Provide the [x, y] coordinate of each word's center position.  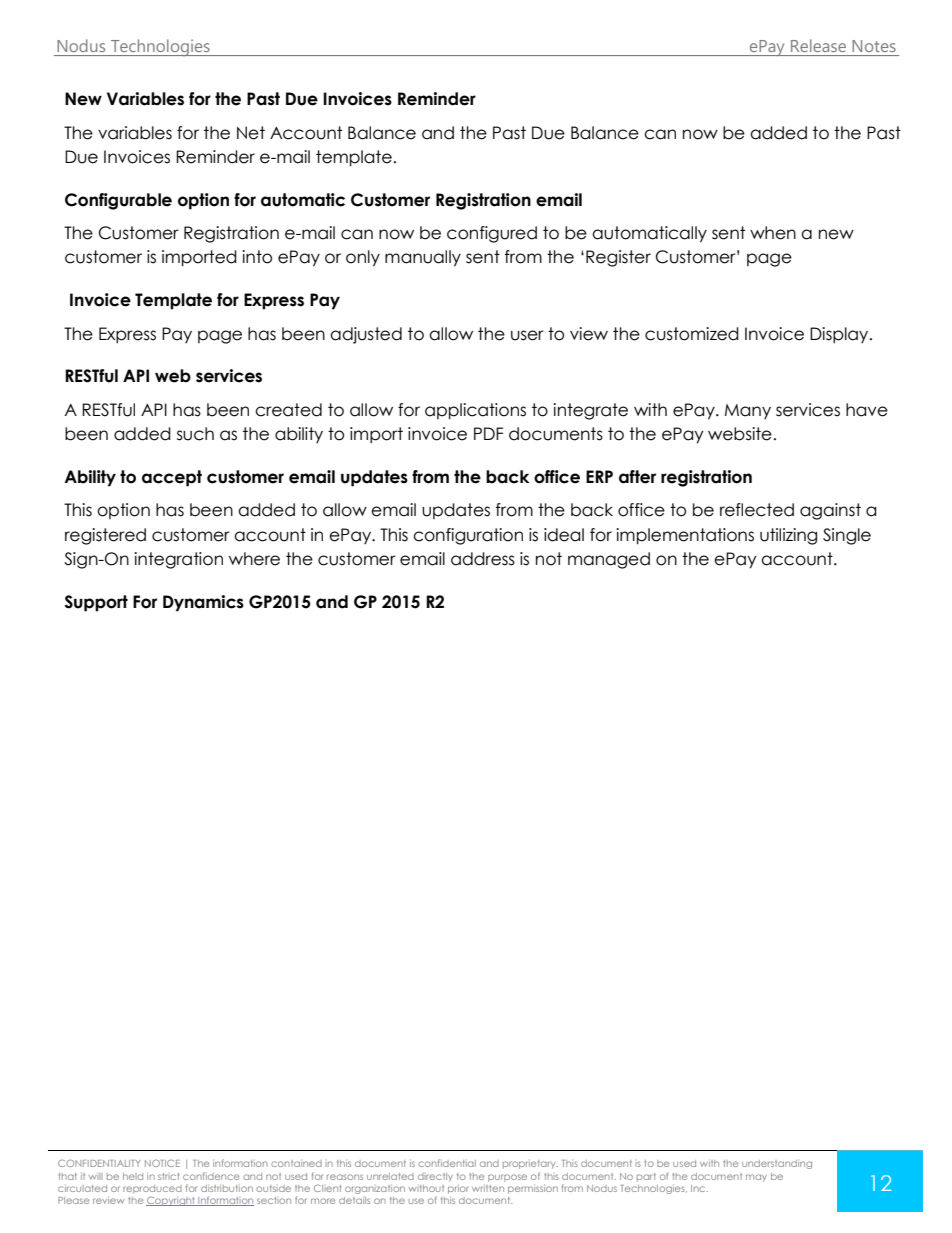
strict [168, 1176]
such [195, 434]
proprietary [530, 1164]
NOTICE [162, 1163]
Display [840, 335]
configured [492, 234]
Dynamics [203, 603]
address [483, 559]
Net [251, 133]
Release [818, 45]
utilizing [788, 536]
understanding [777, 1164]
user [527, 335]
